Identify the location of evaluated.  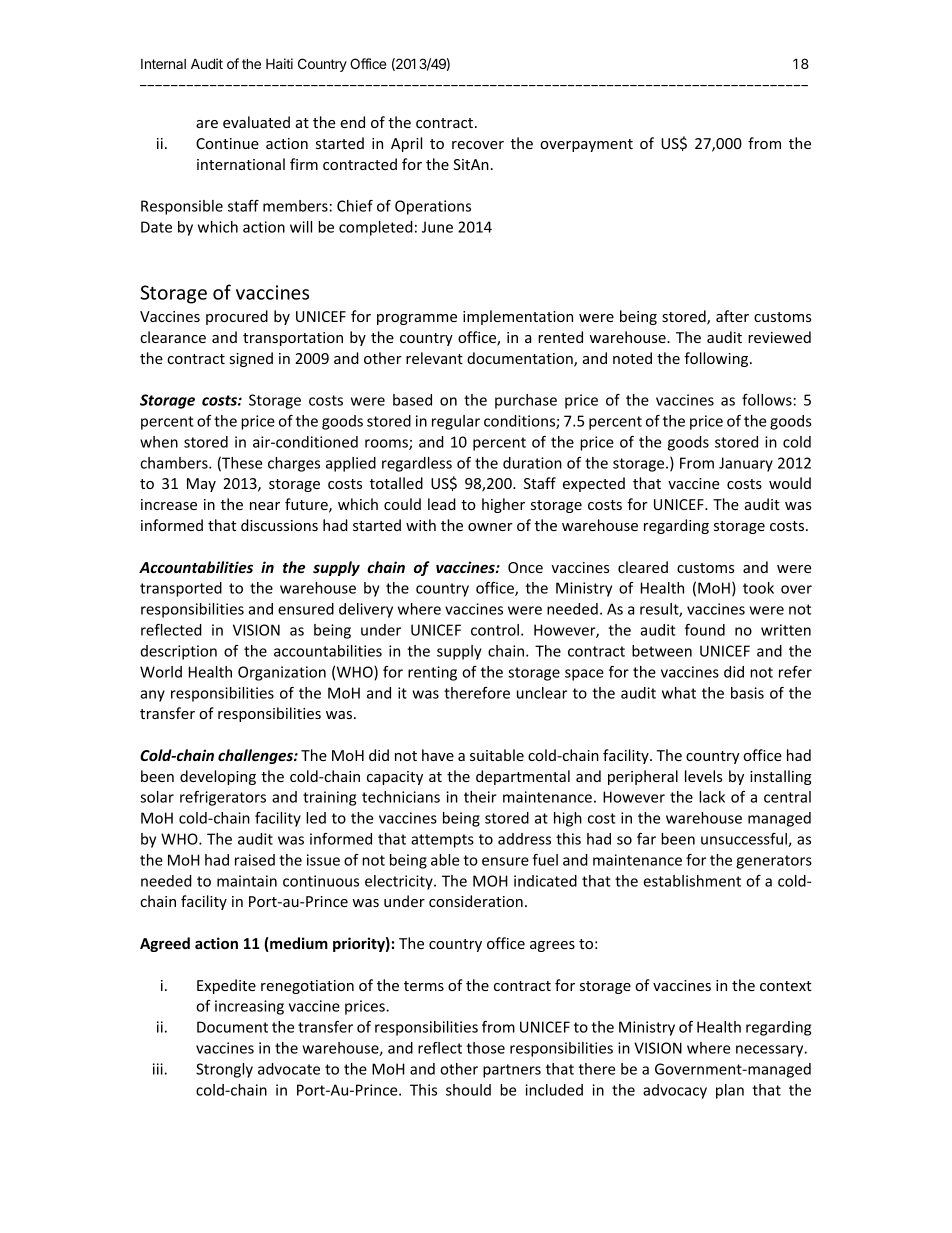
(256, 122).
